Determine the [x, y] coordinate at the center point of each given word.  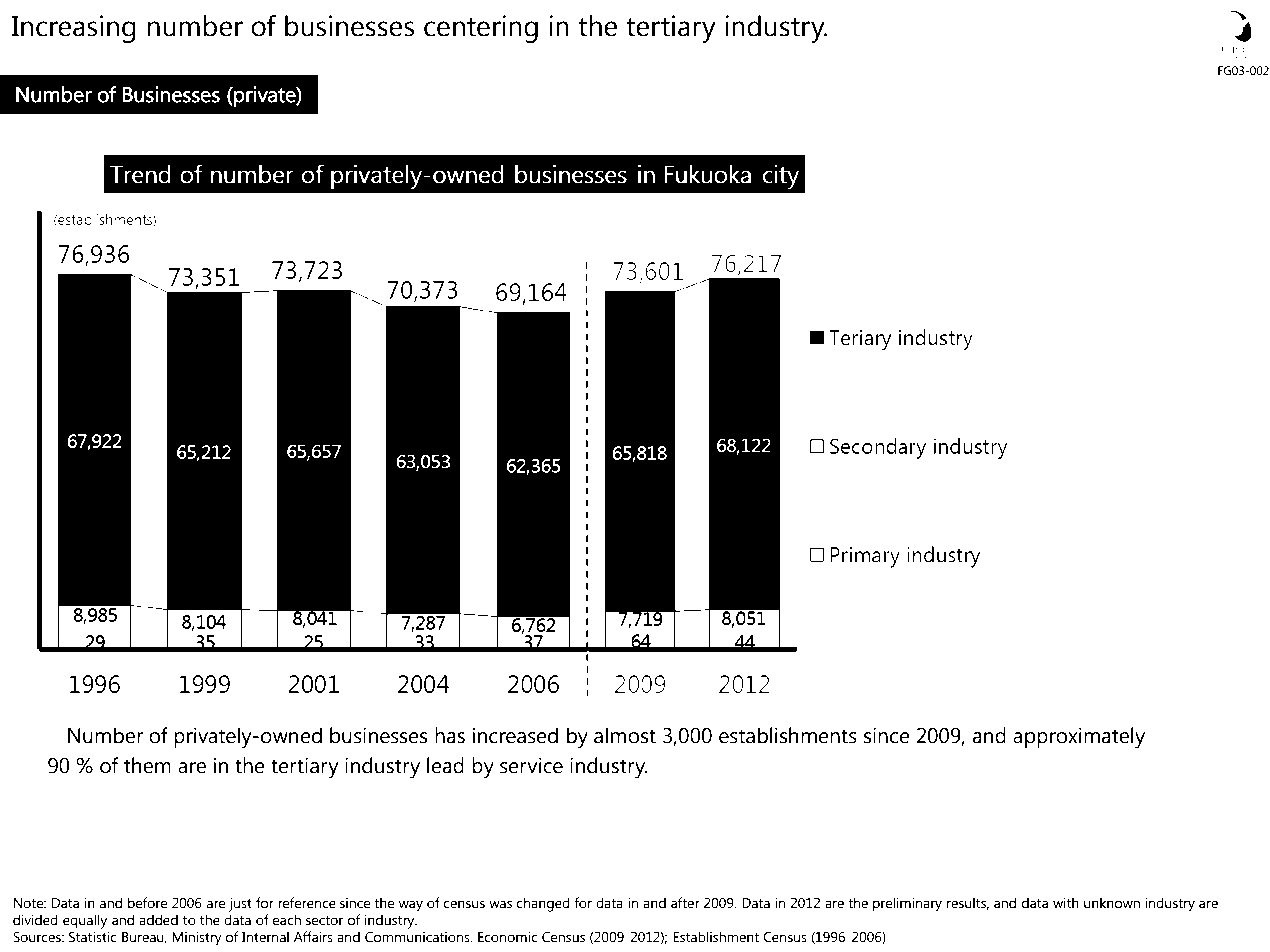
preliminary [907, 904]
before [148, 903]
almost [625, 735]
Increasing [74, 29]
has [450, 735]
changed [543, 904]
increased [515, 735]
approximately [1079, 738]
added [158, 920]
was [500, 904]
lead [445, 765]
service [531, 765]
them [147, 765]
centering [481, 29]
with [1066, 902]
